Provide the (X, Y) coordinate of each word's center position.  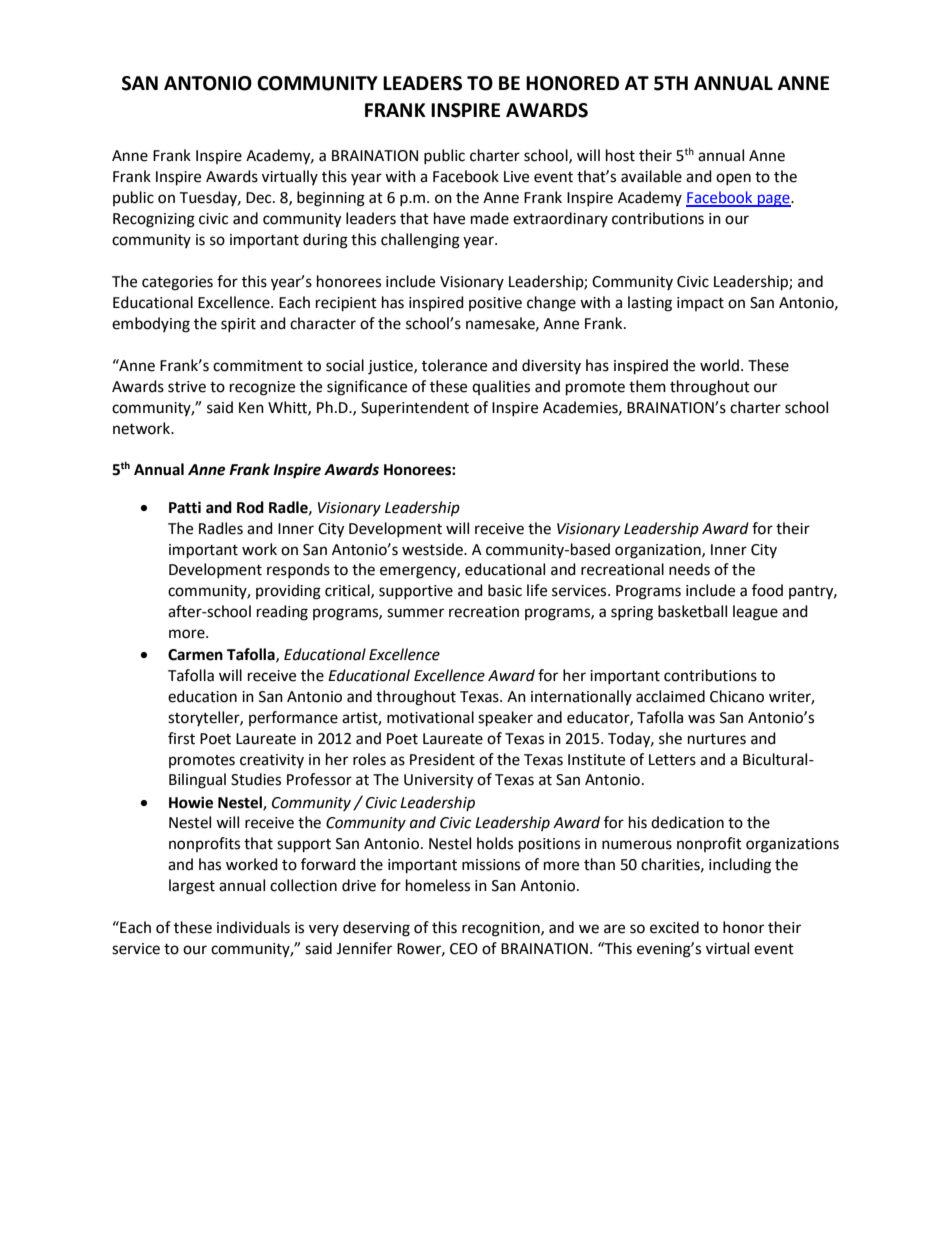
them (647, 386)
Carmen (195, 655)
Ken (251, 408)
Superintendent (415, 409)
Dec (260, 198)
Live (516, 177)
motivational (430, 717)
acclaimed (670, 696)
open (733, 179)
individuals (253, 927)
